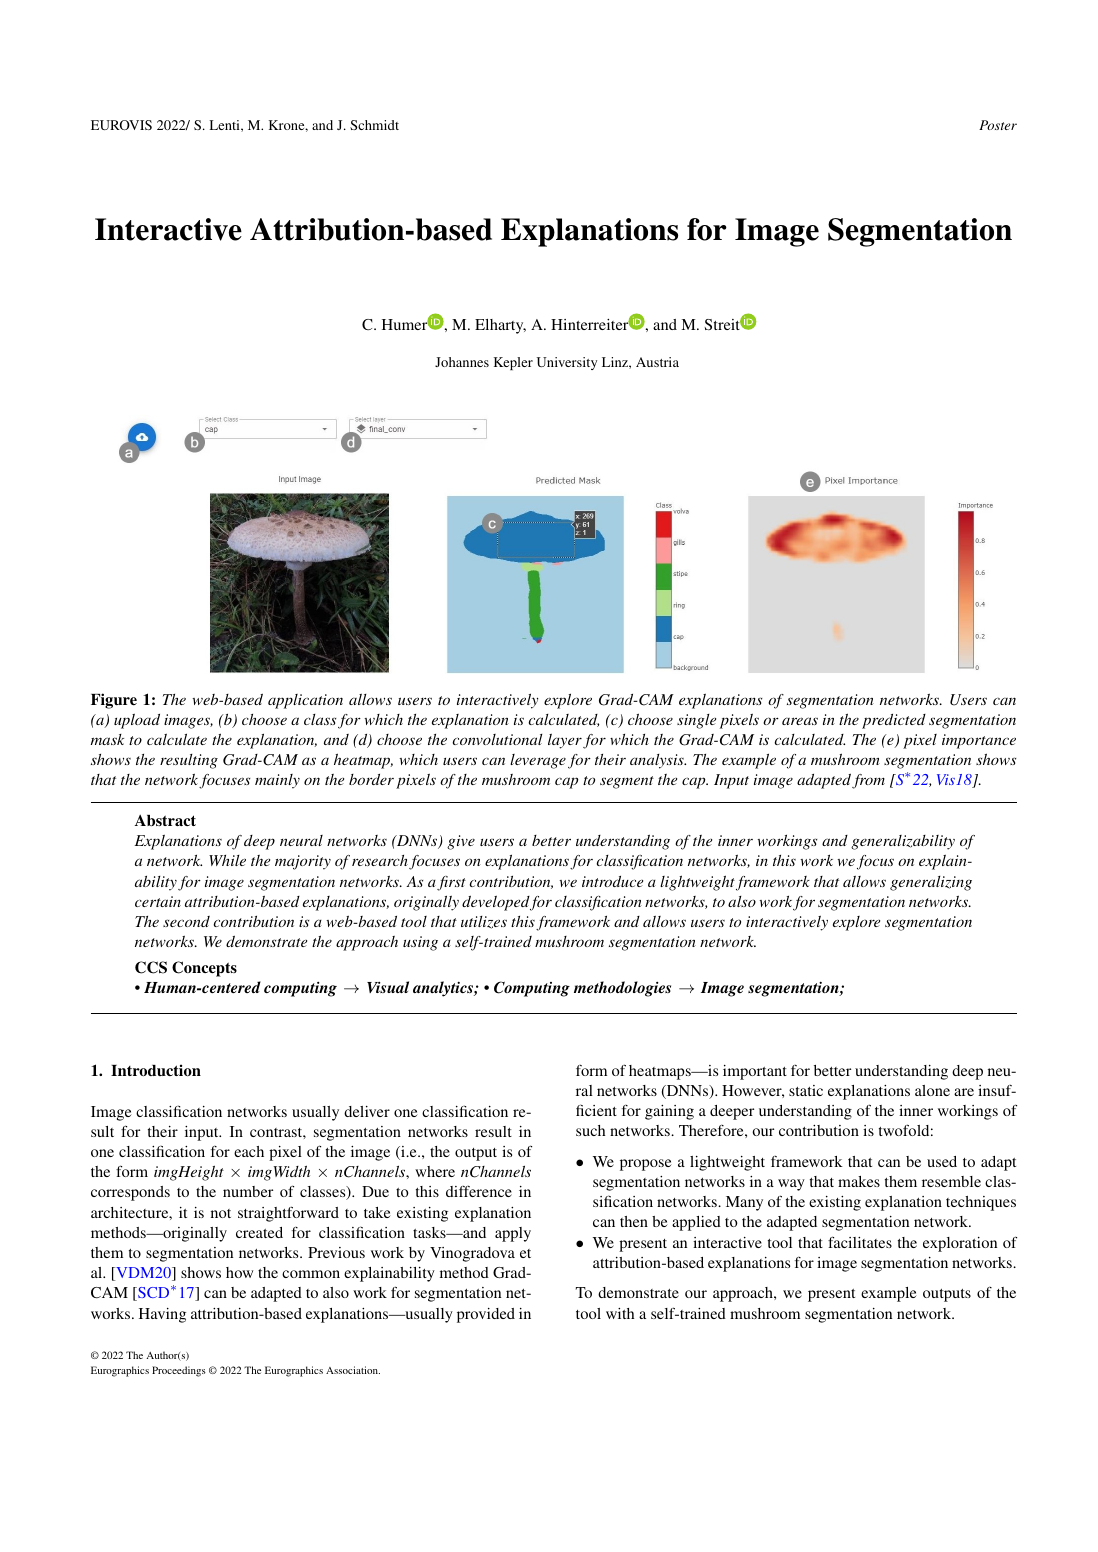  Describe the element at coordinates (179, 1371) in the screenshot. I see `Proceedings` at that location.
